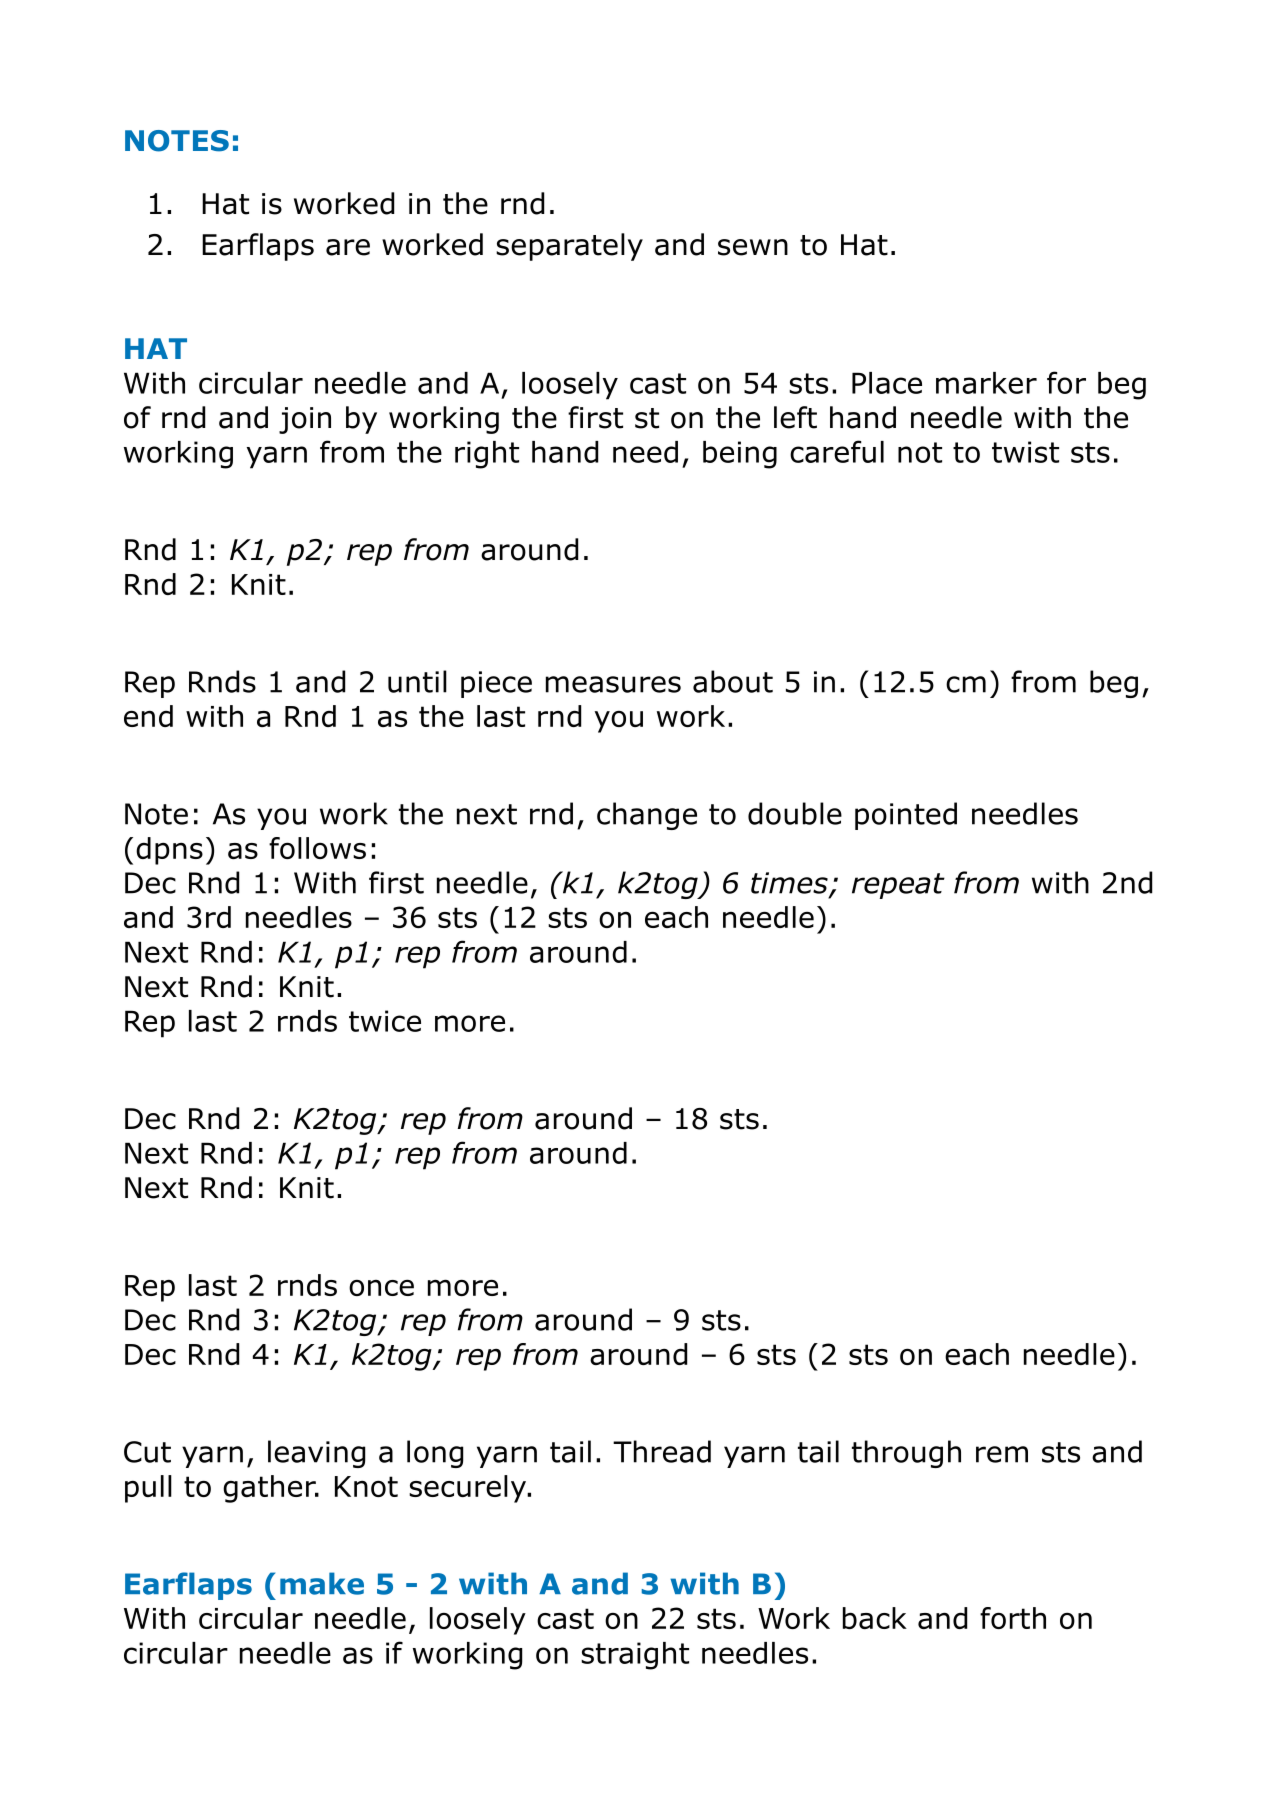 This screenshot has width=1285, height=1817. What do you see at coordinates (385, 1021) in the screenshot?
I see `twice` at bounding box center [385, 1021].
